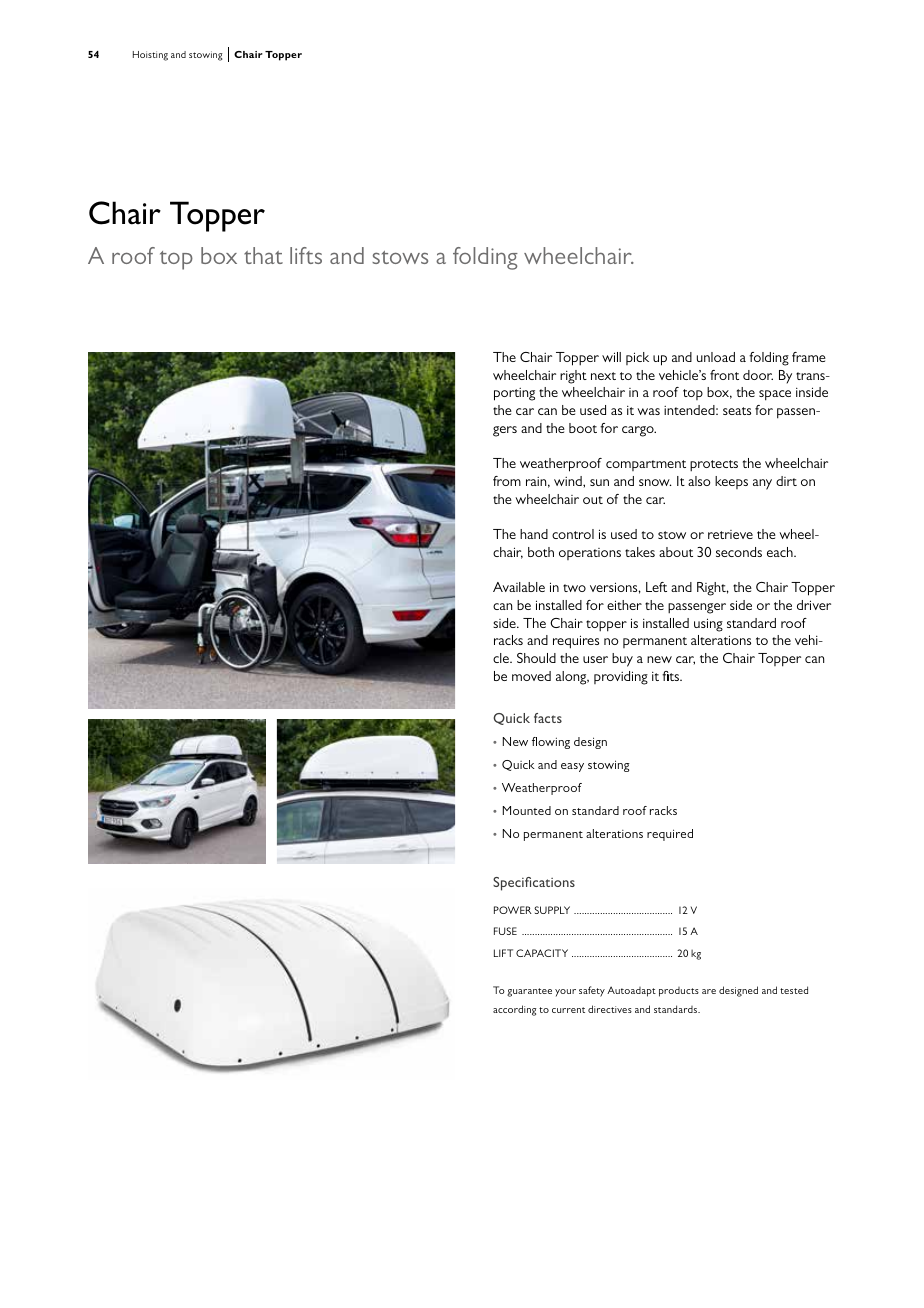 The height and width of the screenshot is (1308, 924). What do you see at coordinates (505, 931) in the screenshot?
I see `FUSE` at bounding box center [505, 931].
